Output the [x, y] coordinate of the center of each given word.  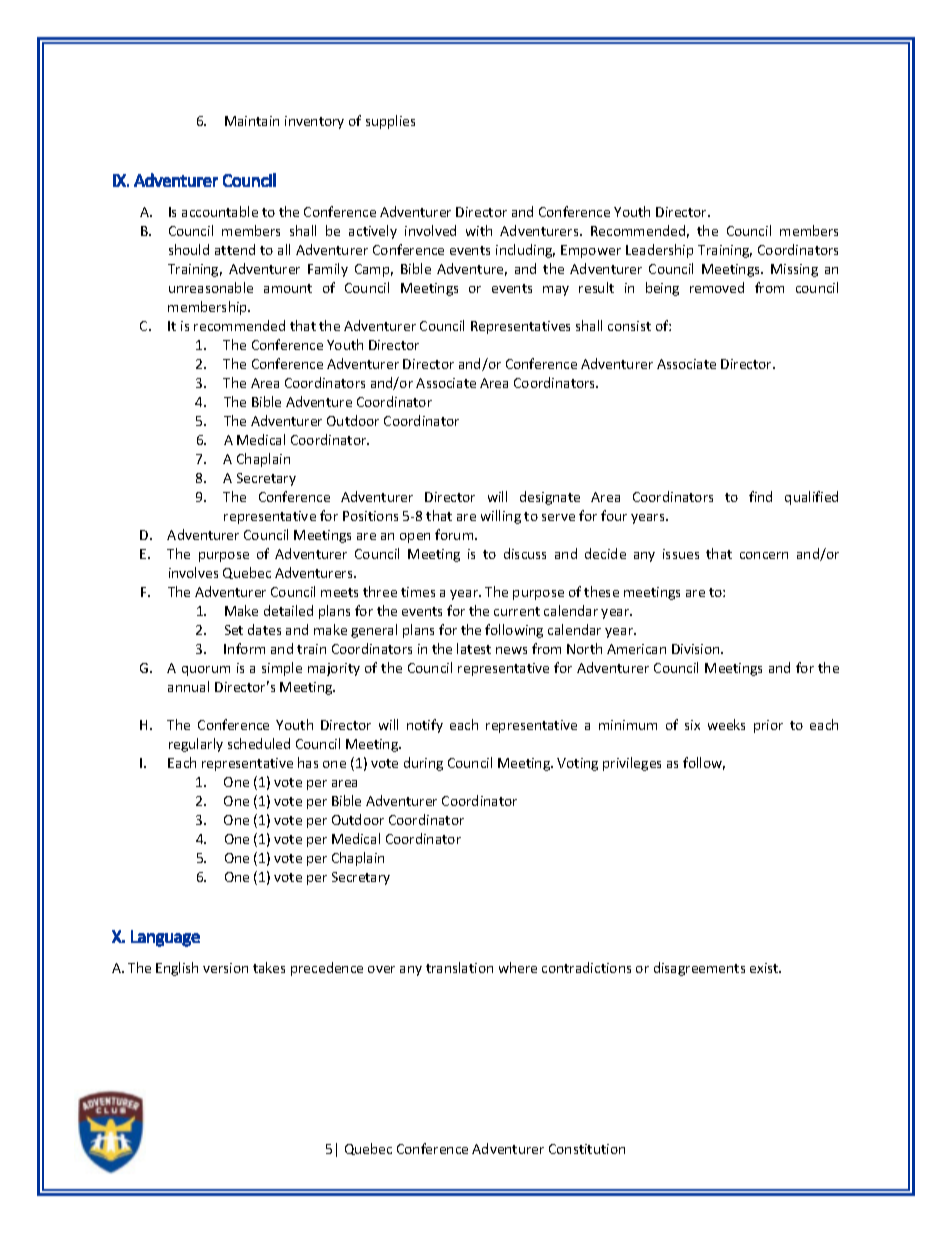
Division [697, 649]
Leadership [659, 251]
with [479, 230]
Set [234, 630]
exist [765, 968]
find [760, 496]
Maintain [252, 121]
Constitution [587, 1149]
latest [474, 648]
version [225, 968]
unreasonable [211, 287]
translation [459, 967]
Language [165, 938]
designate [550, 498]
